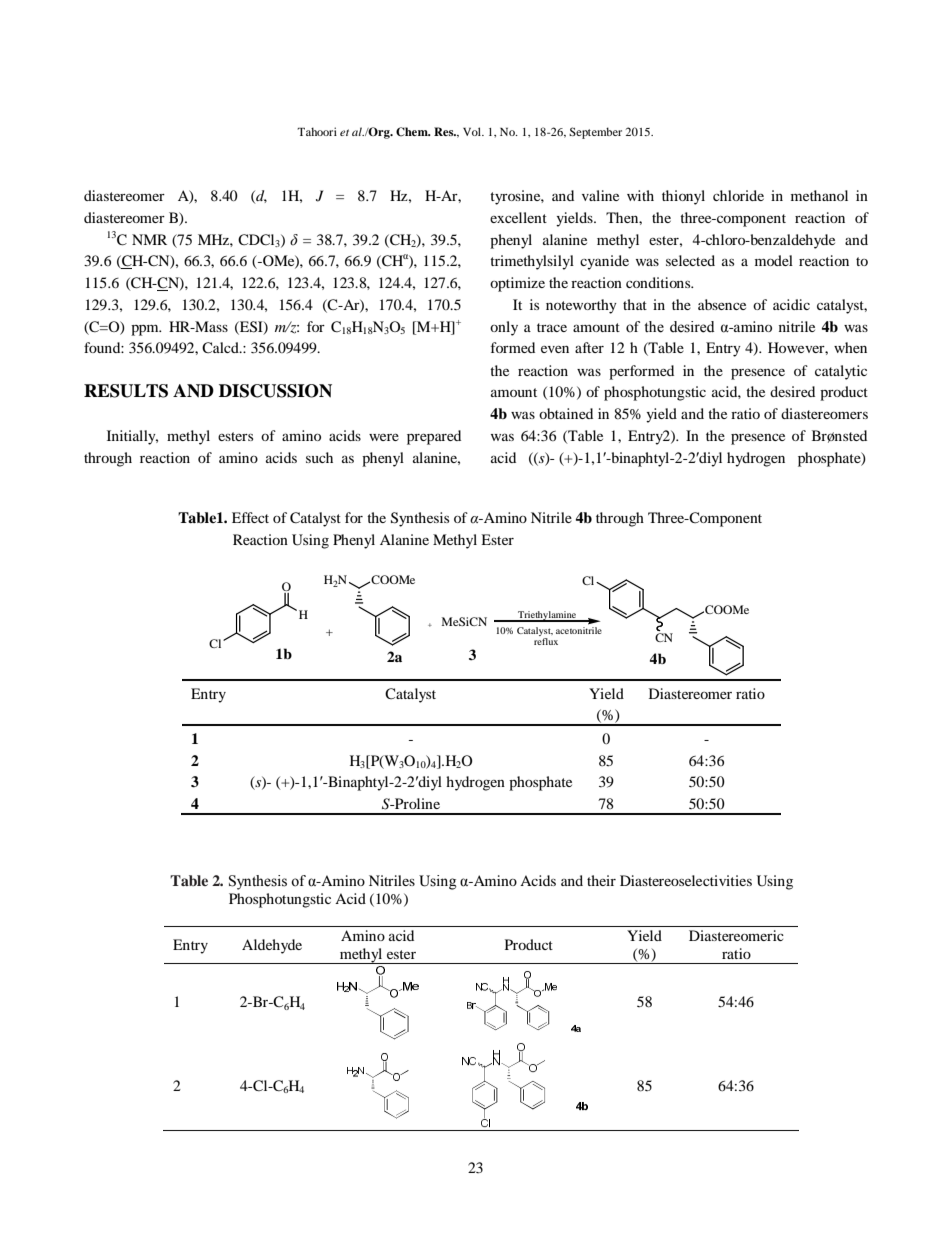 This screenshot has width=952, height=1233. What do you see at coordinates (275, 391) in the screenshot?
I see `DISCUSSION` at bounding box center [275, 391].
